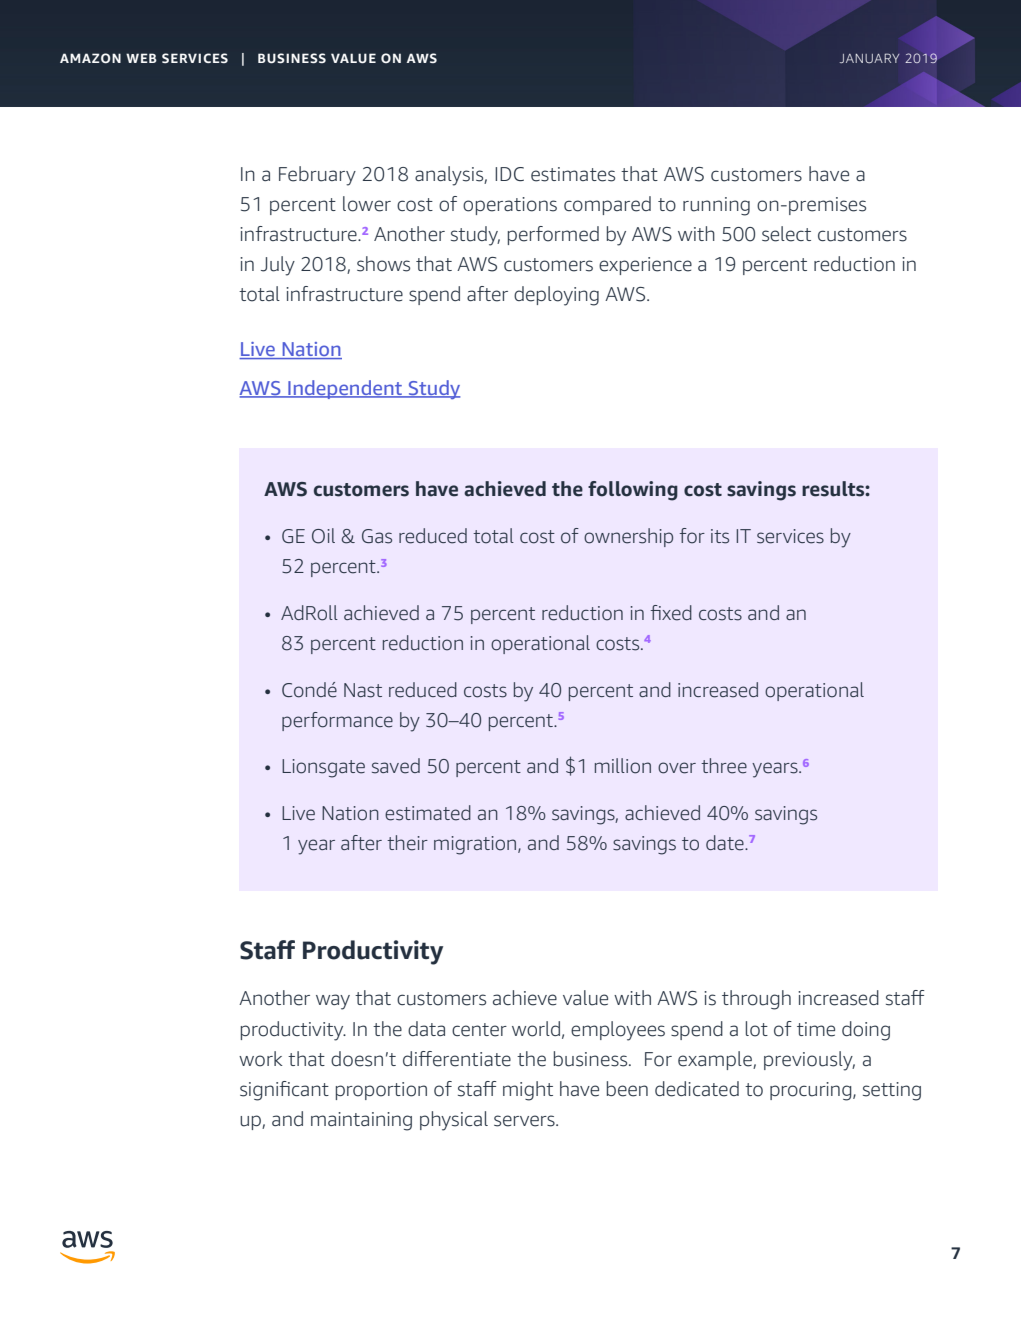  I want to click on Oil, so click(323, 536).
